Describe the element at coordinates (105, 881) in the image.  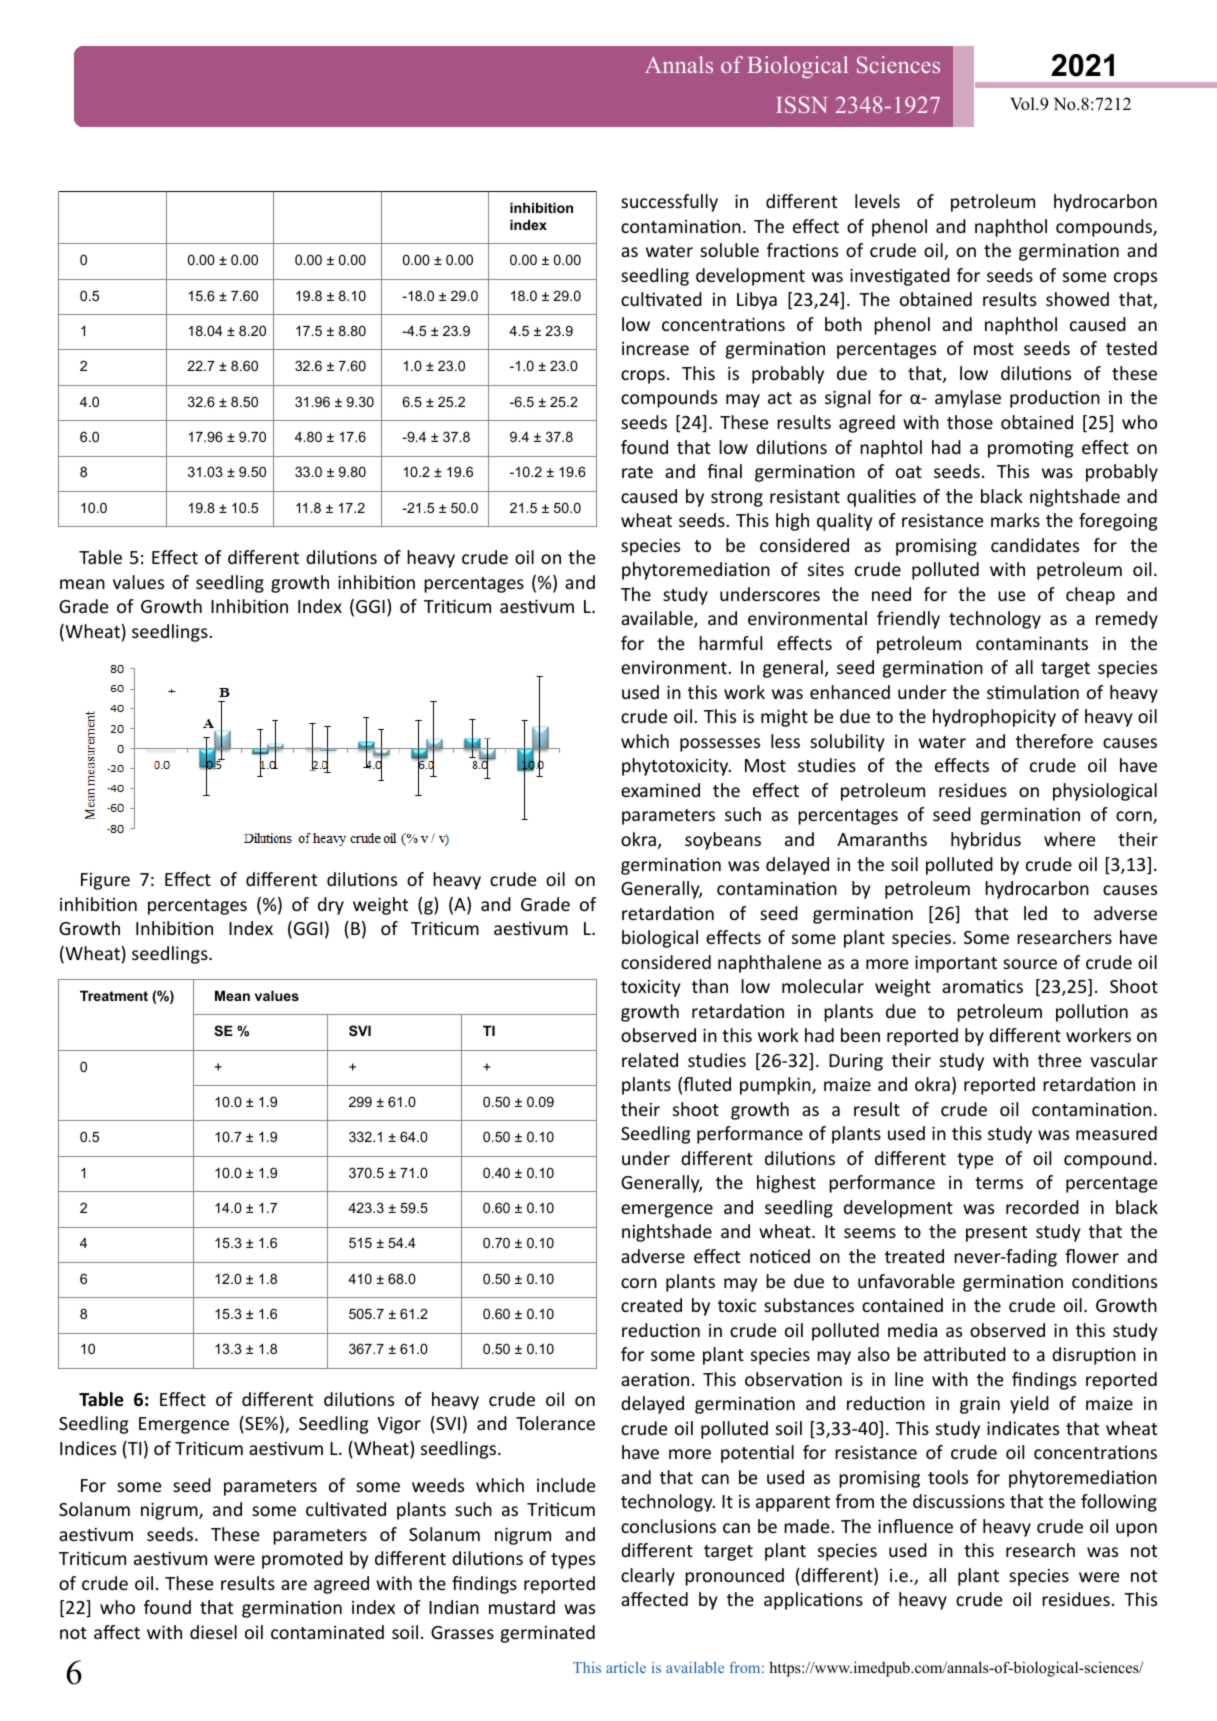
I see `Figure` at that location.
